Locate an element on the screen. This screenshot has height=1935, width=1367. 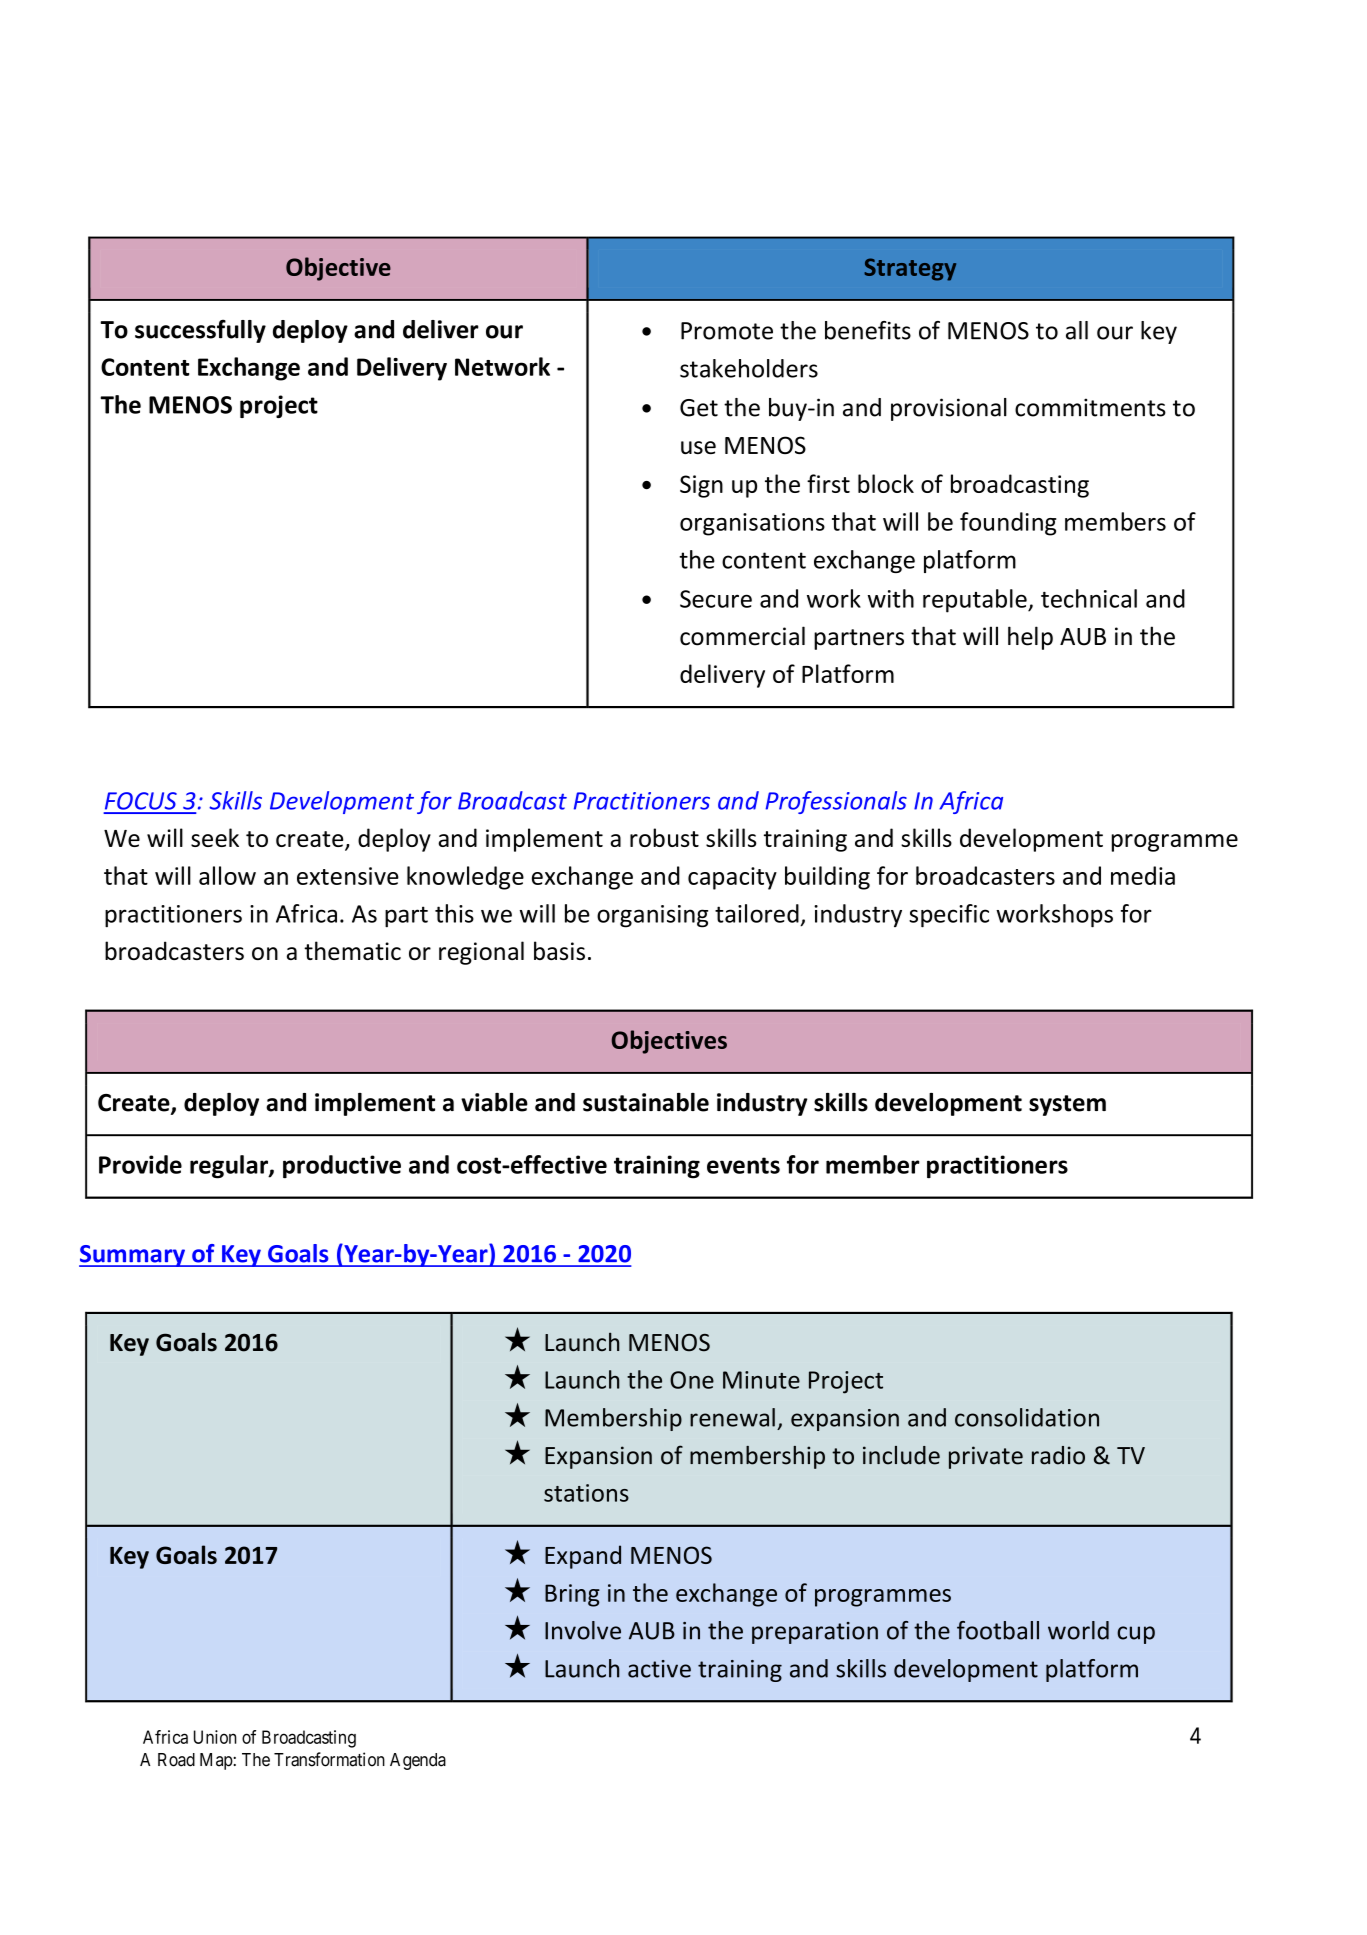
system is located at coordinates (1067, 1105).
